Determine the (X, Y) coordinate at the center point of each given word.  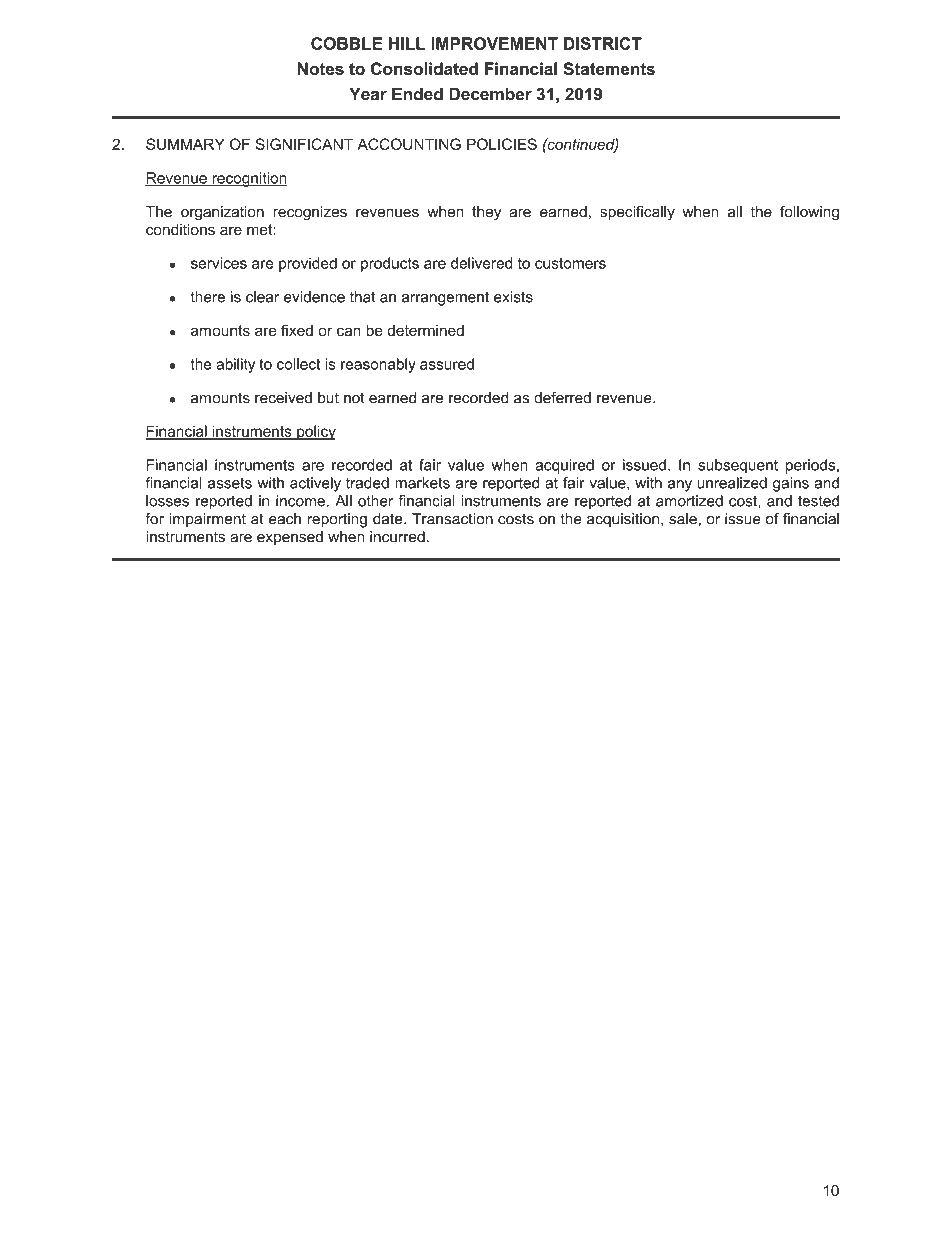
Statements (609, 68)
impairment (207, 520)
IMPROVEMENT (494, 43)
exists (513, 297)
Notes (321, 68)
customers (570, 263)
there (207, 297)
